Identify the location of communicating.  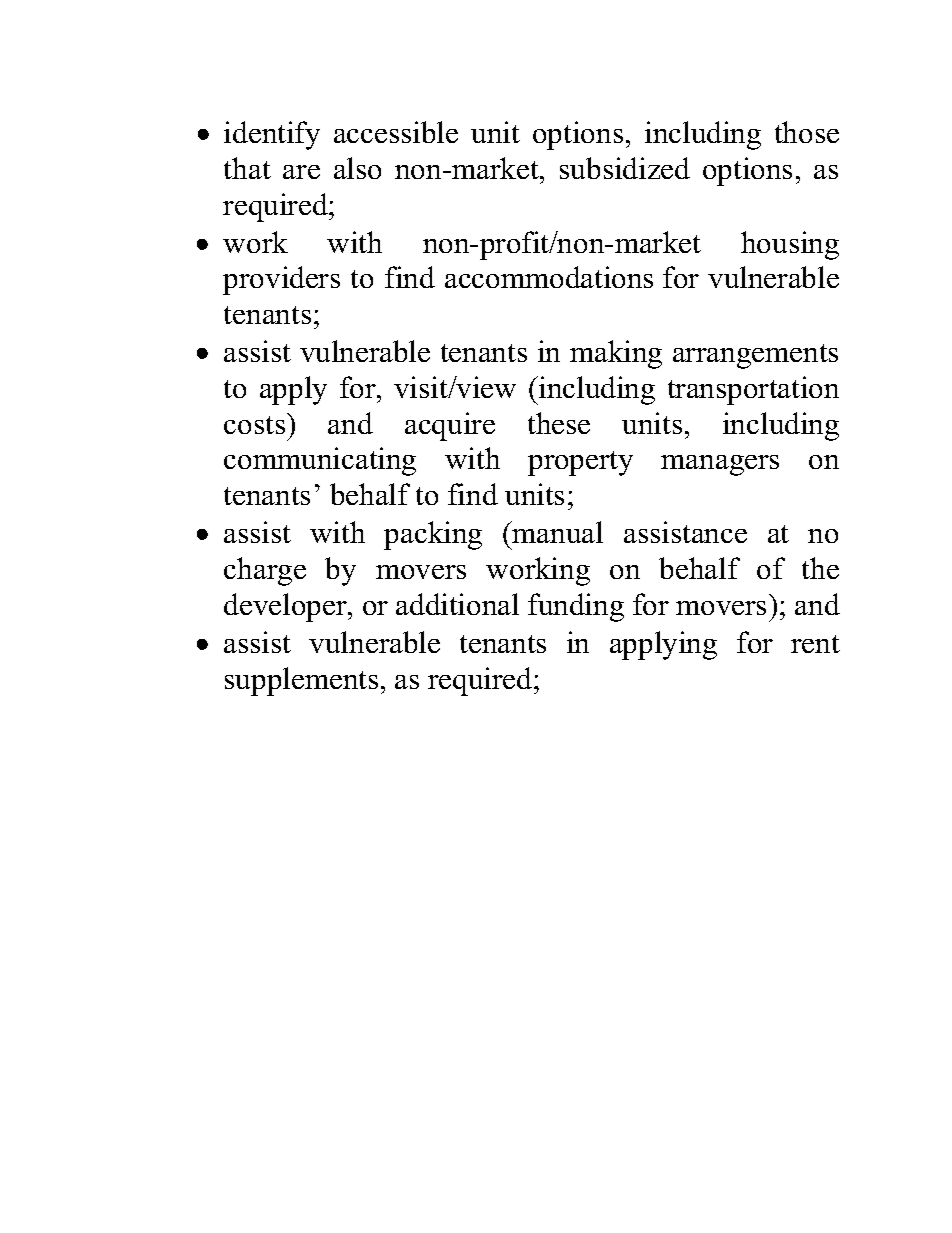
(320, 461).
